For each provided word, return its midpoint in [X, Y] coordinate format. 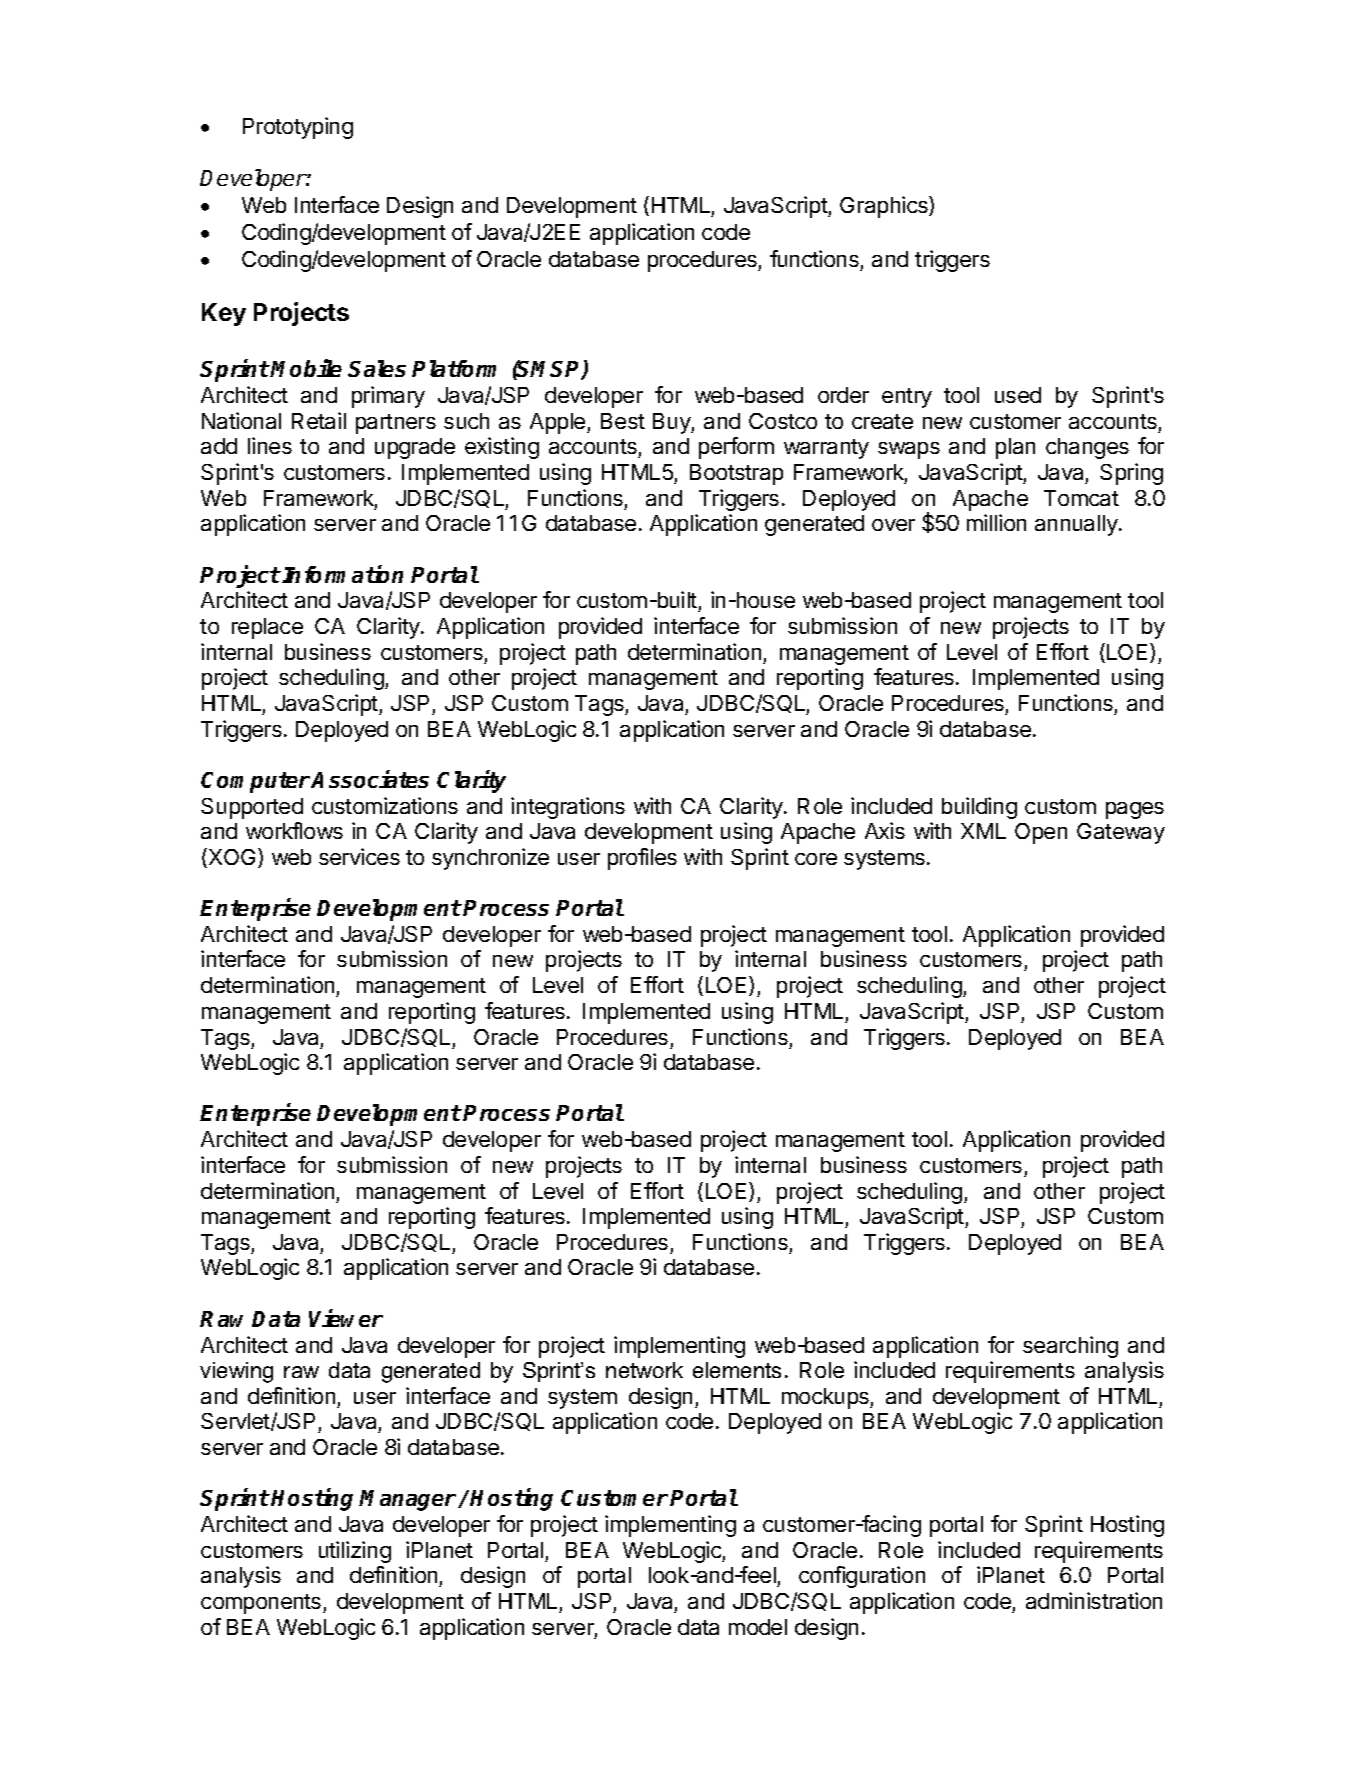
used [1018, 395]
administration [1094, 1600]
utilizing [355, 1552]
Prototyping [298, 128]
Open [1041, 833]
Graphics [885, 207]
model [758, 1627]
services [359, 856]
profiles [642, 859]
